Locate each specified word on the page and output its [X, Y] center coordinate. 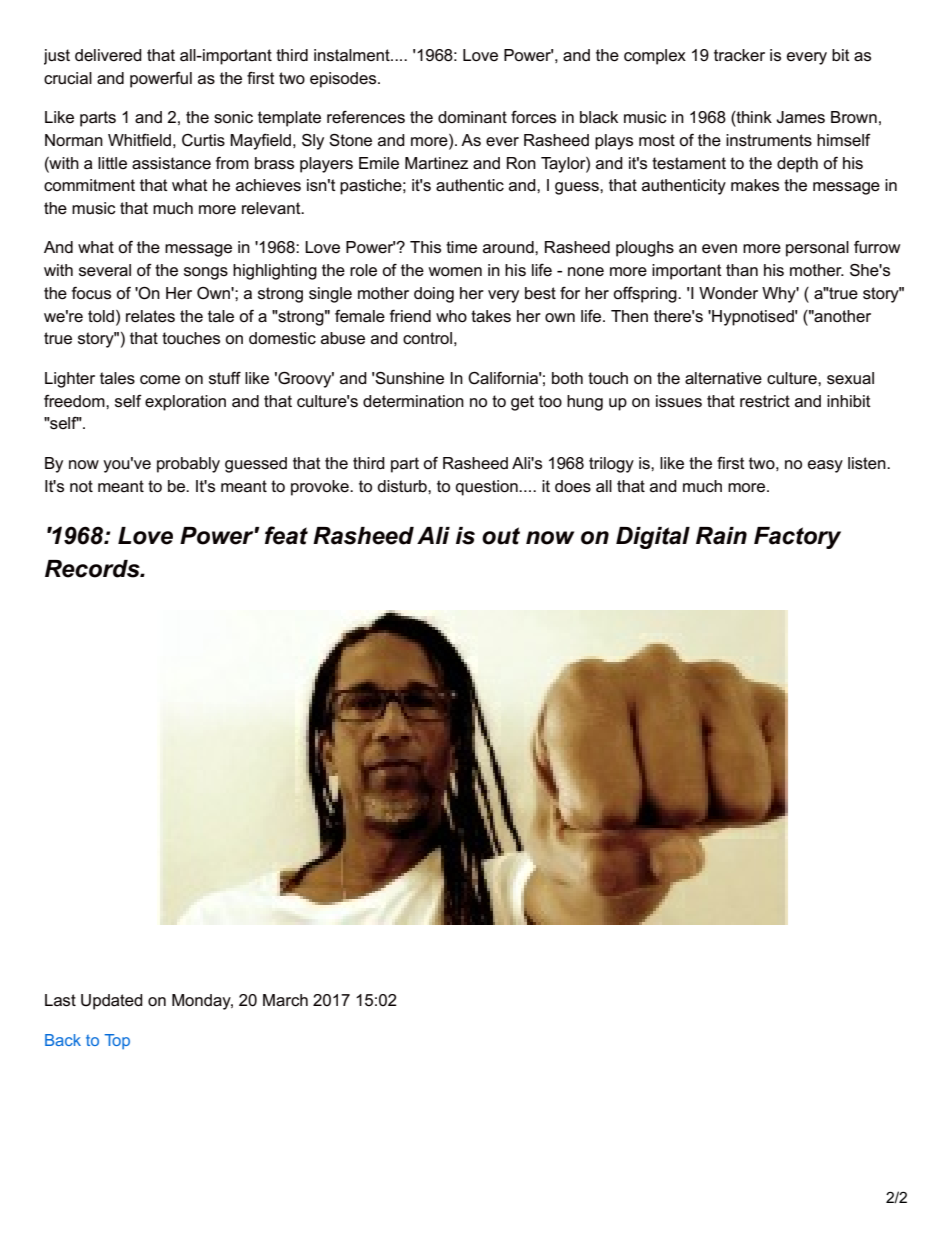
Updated [112, 1002]
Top [117, 1041]
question [488, 488]
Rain [721, 536]
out [501, 536]
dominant [472, 117]
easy [825, 466]
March [285, 1000]
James [800, 117]
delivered [108, 55]
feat [286, 535]
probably [188, 465]
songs [206, 273]
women [455, 272]
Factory [797, 538]
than [742, 270]
